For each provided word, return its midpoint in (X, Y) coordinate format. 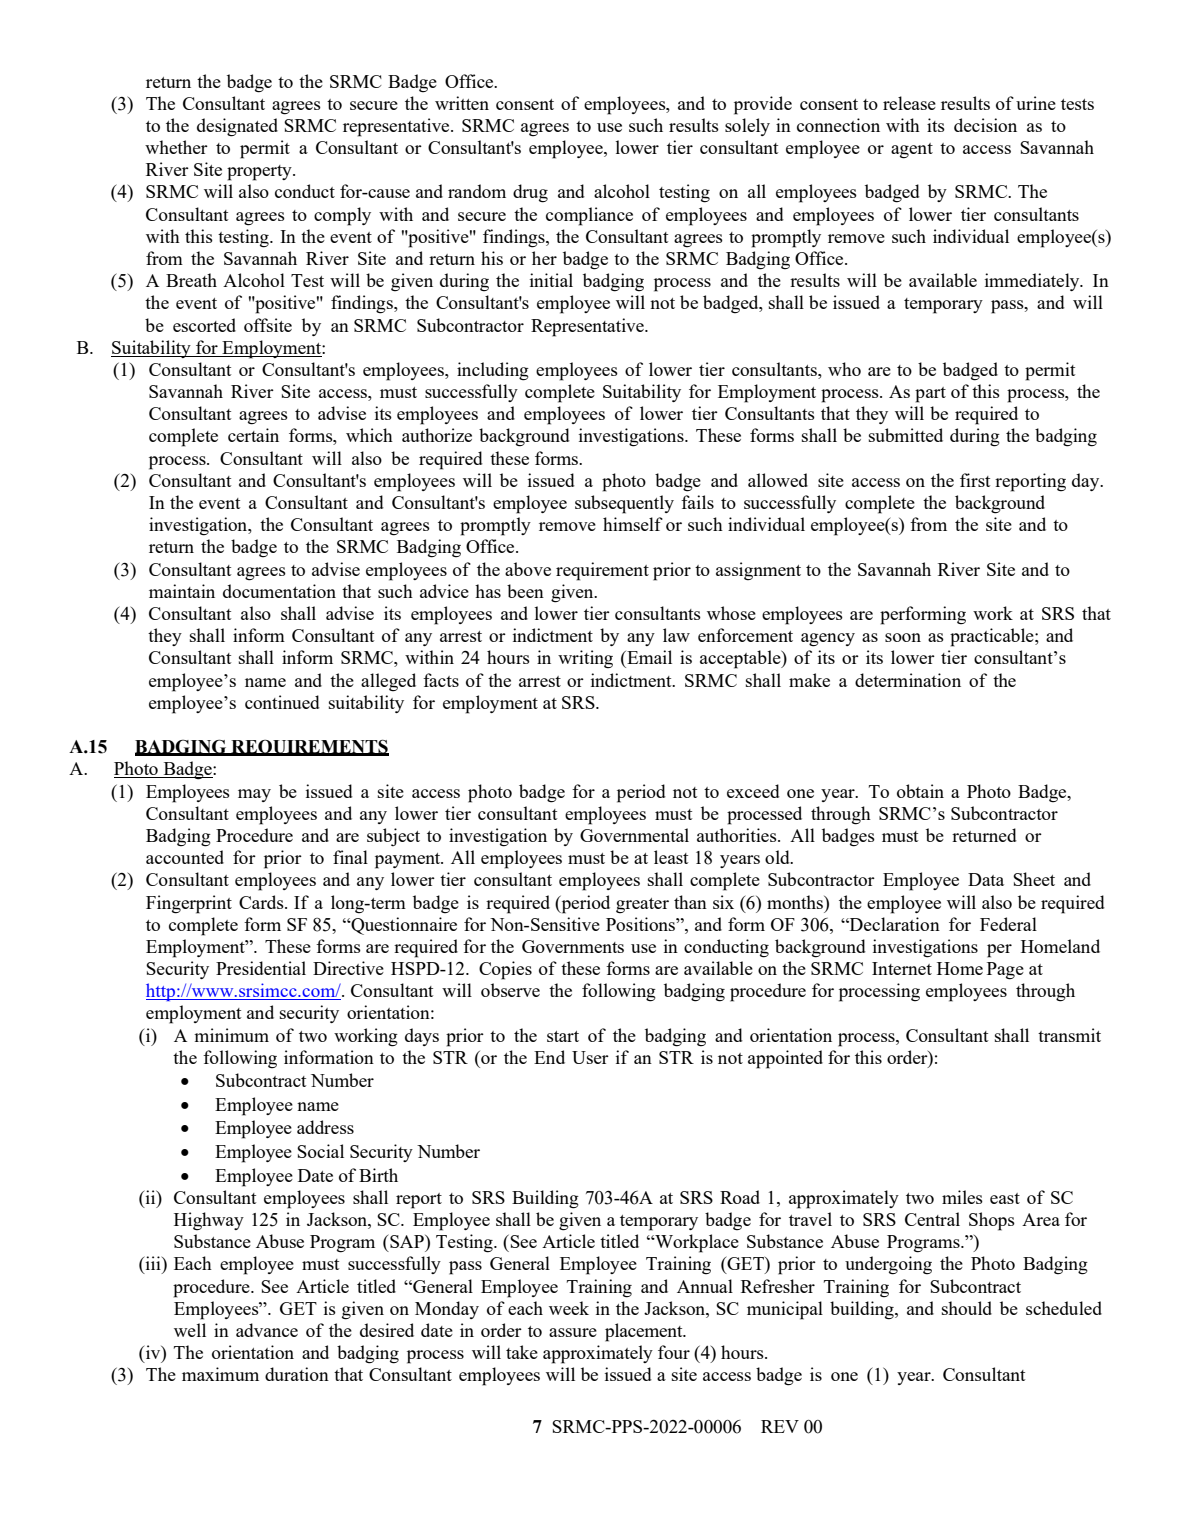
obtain (920, 791)
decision (985, 125)
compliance (589, 216)
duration (297, 1374)
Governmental (634, 835)
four (674, 1352)
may (254, 795)
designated (237, 127)
